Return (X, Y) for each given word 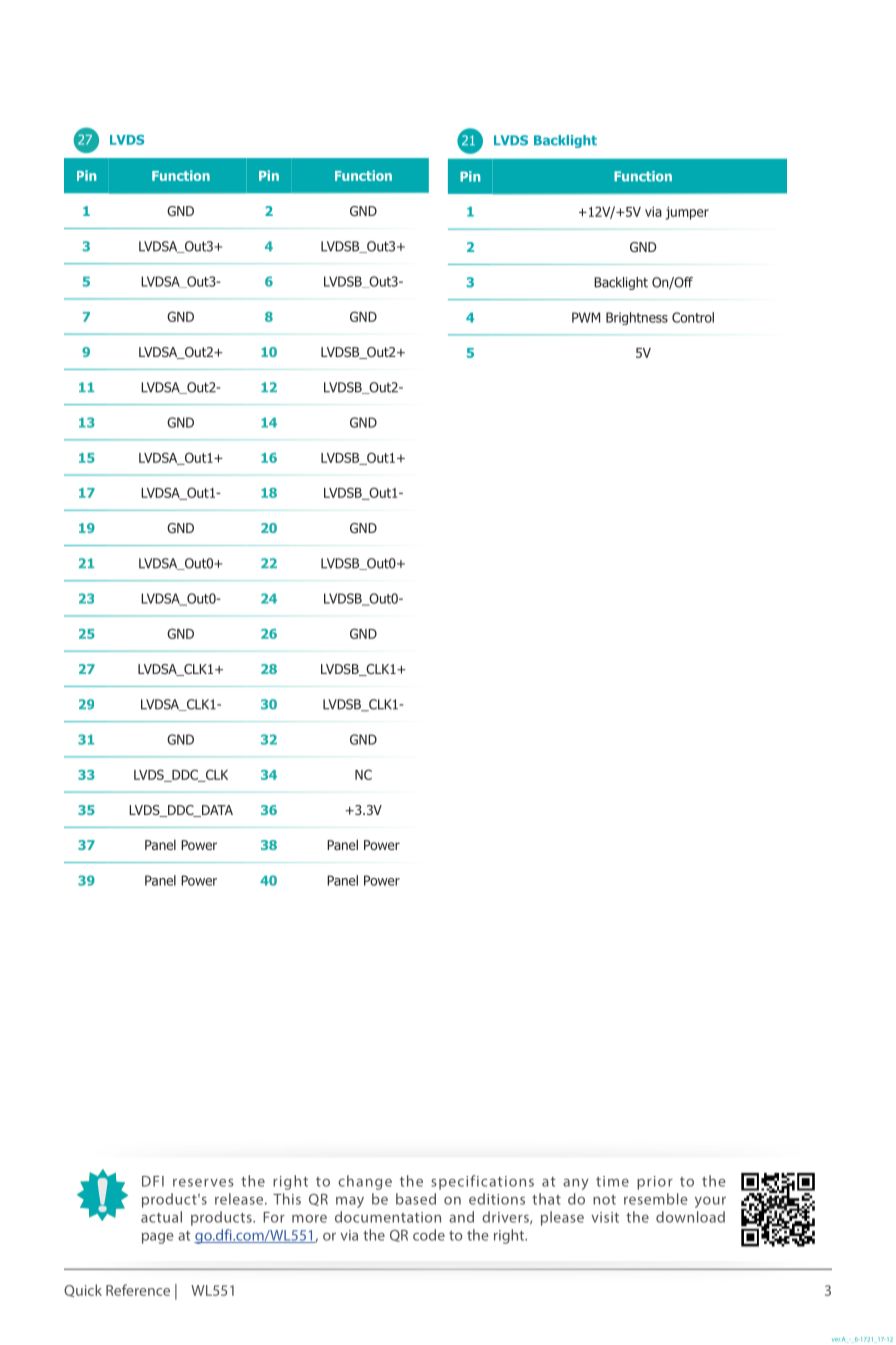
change (365, 1182)
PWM (586, 317)
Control (693, 317)
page (158, 1238)
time (612, 1181)
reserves (203, 1182)
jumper (687, 213)
